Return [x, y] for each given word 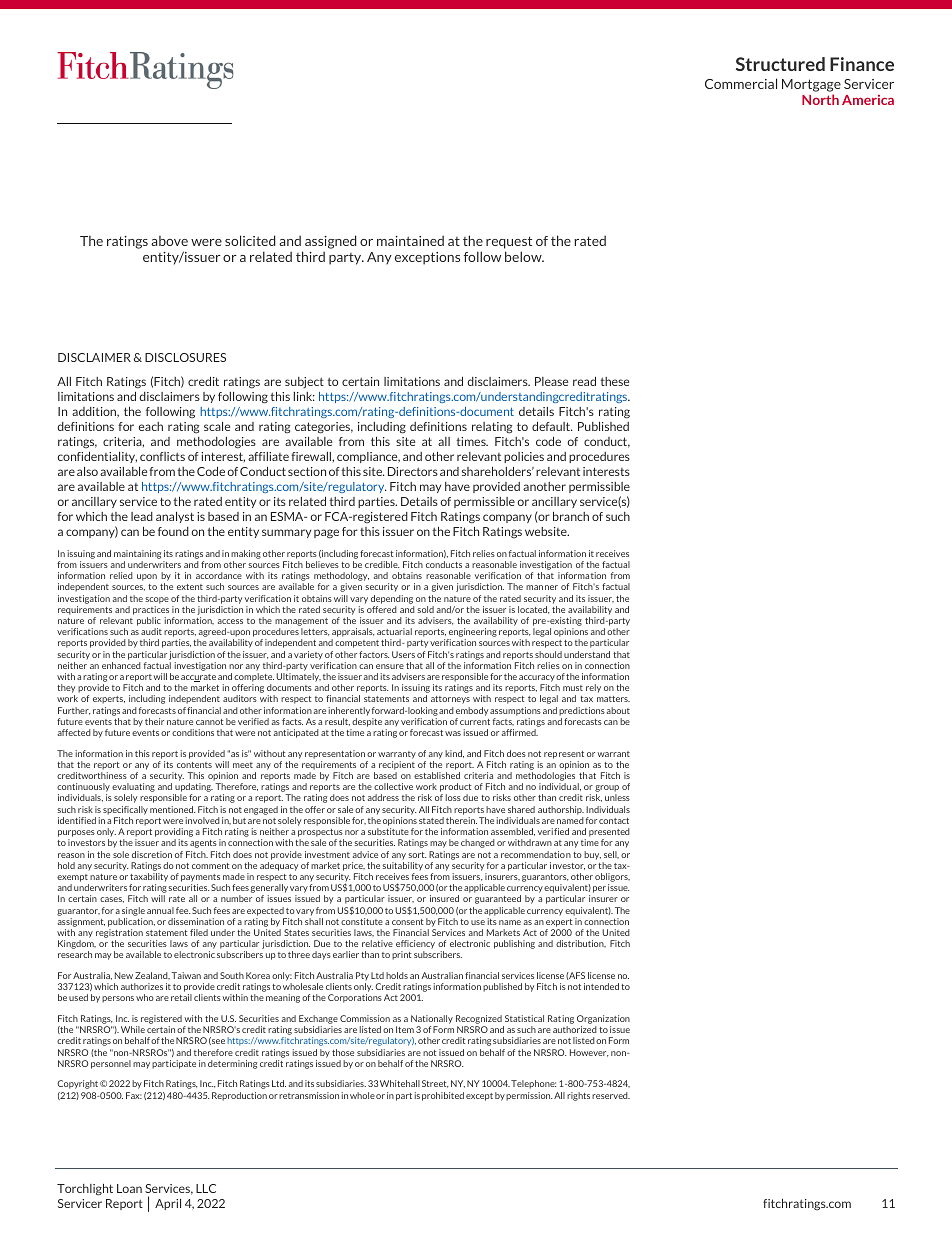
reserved [611, 1095]
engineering [472, 634]
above [169, 241]
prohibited [443, 1096]
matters [613, 699]
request [509, 242]
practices [151, 610]
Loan [129, 1188]
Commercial [741, 83]
